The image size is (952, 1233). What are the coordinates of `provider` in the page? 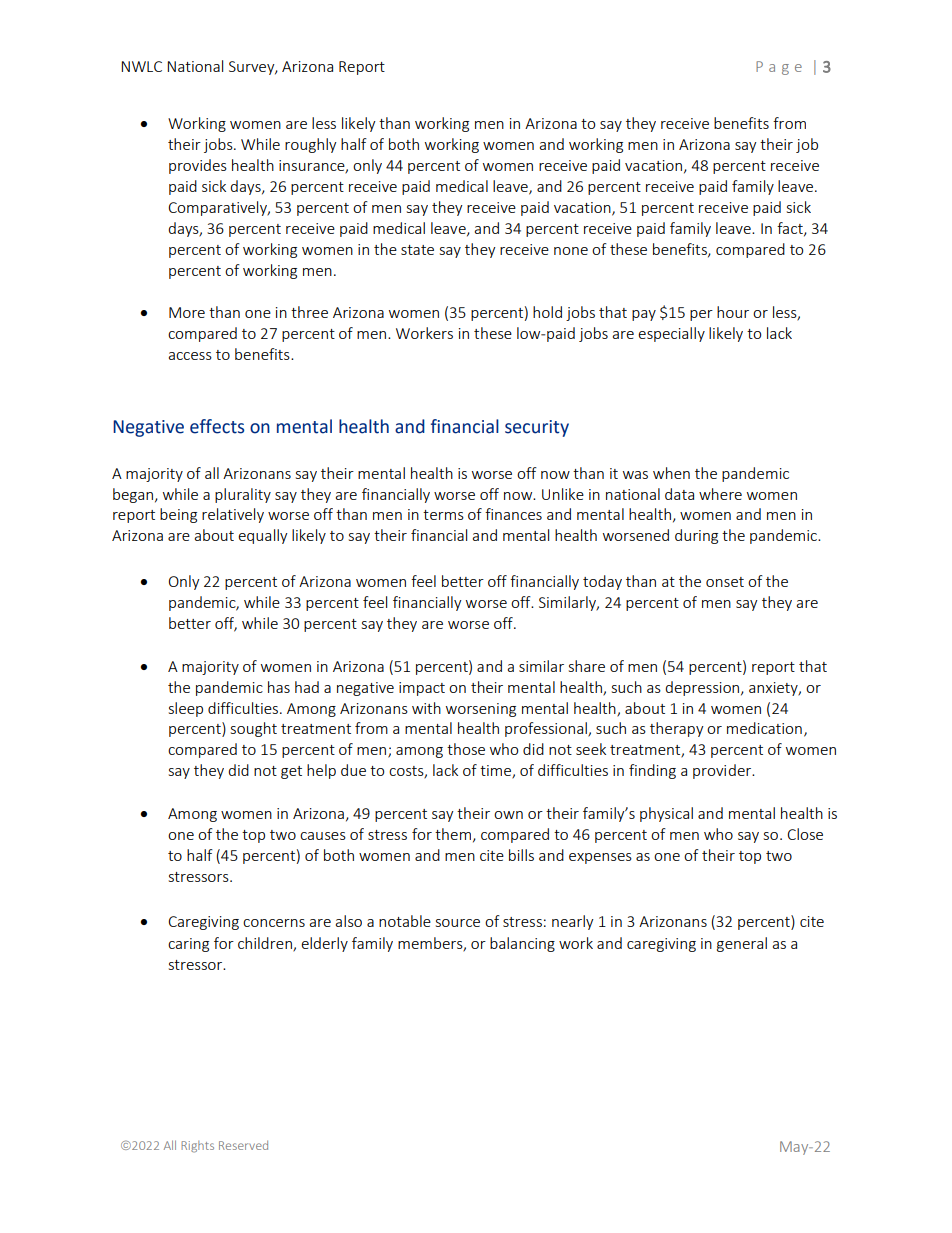 It's located at (723, 771).
